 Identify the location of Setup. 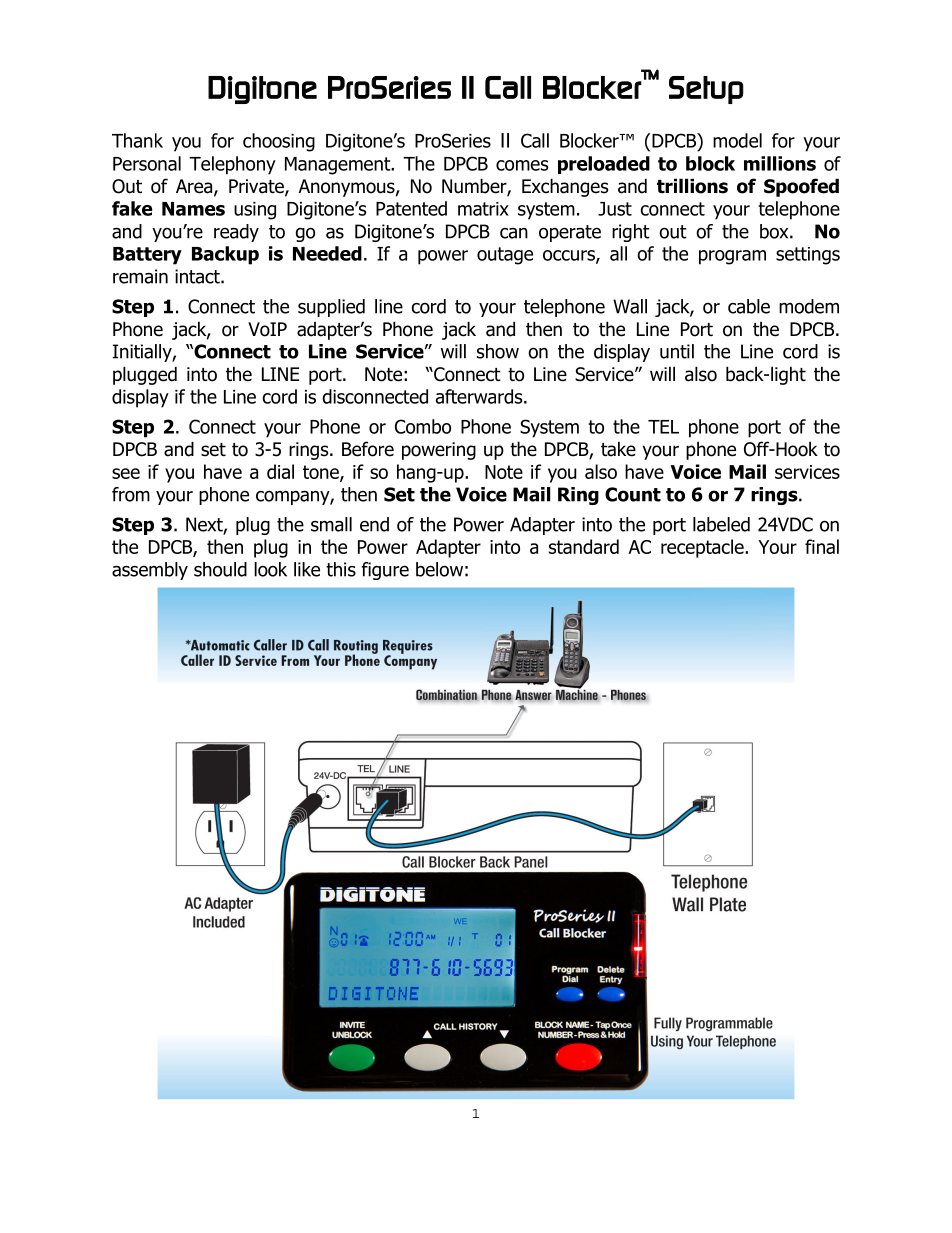
(706, 90).
